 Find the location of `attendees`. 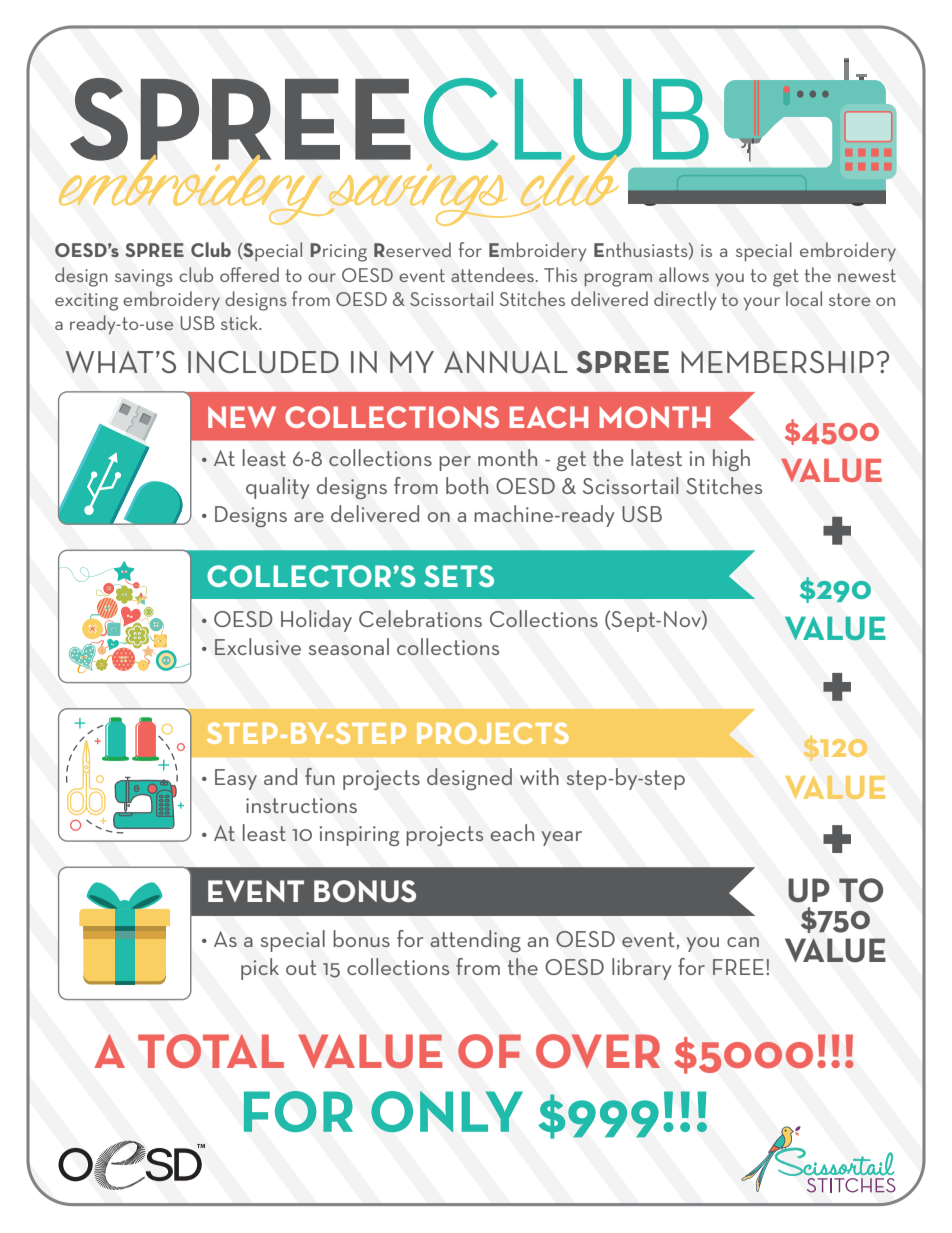

attendees is located at coordinates (493, 274).
